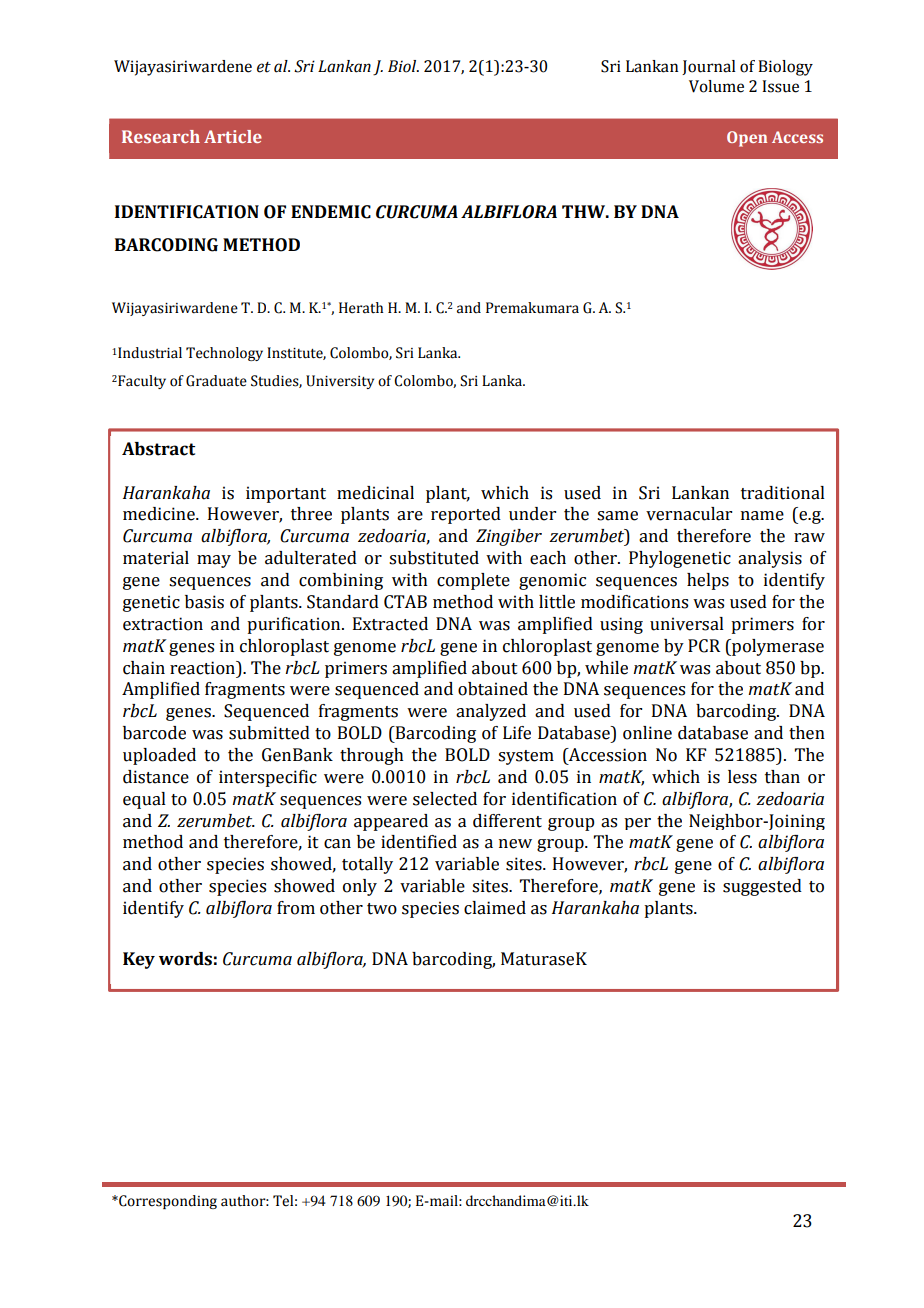  Describe the element at coordinates (716, 86) in the image. I see `Volume` at that location.
